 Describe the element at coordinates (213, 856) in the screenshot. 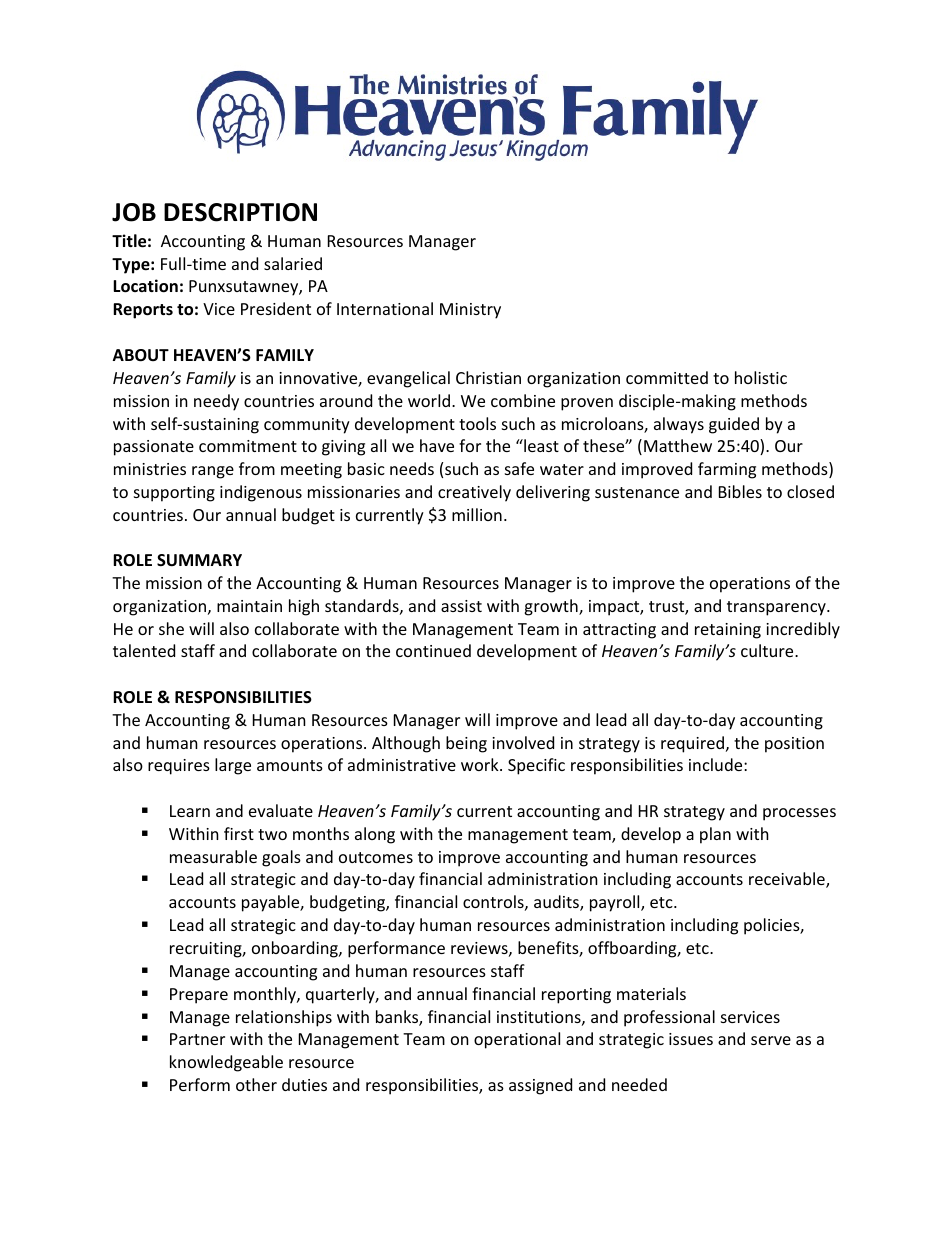

I see `measurable` at that location.
